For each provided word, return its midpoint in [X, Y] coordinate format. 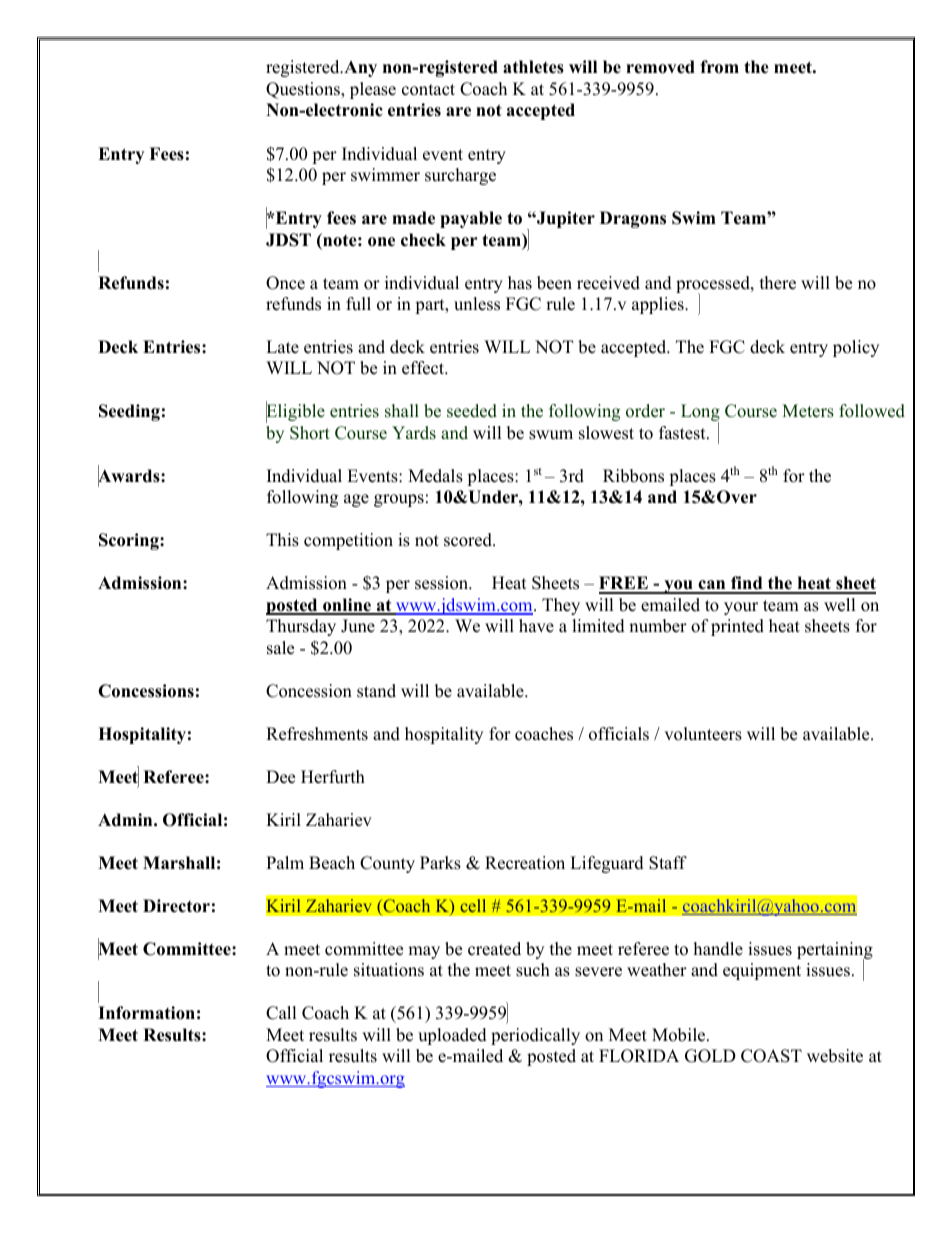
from [719, 67]
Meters [808, 411]
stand [376, 691]
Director [176, 906]
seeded [472, 411]
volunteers [703, 734]
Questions [304, 90]
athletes [533, 67]
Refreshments [317, 734]
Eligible [295, 413]
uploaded [452, 1036]
